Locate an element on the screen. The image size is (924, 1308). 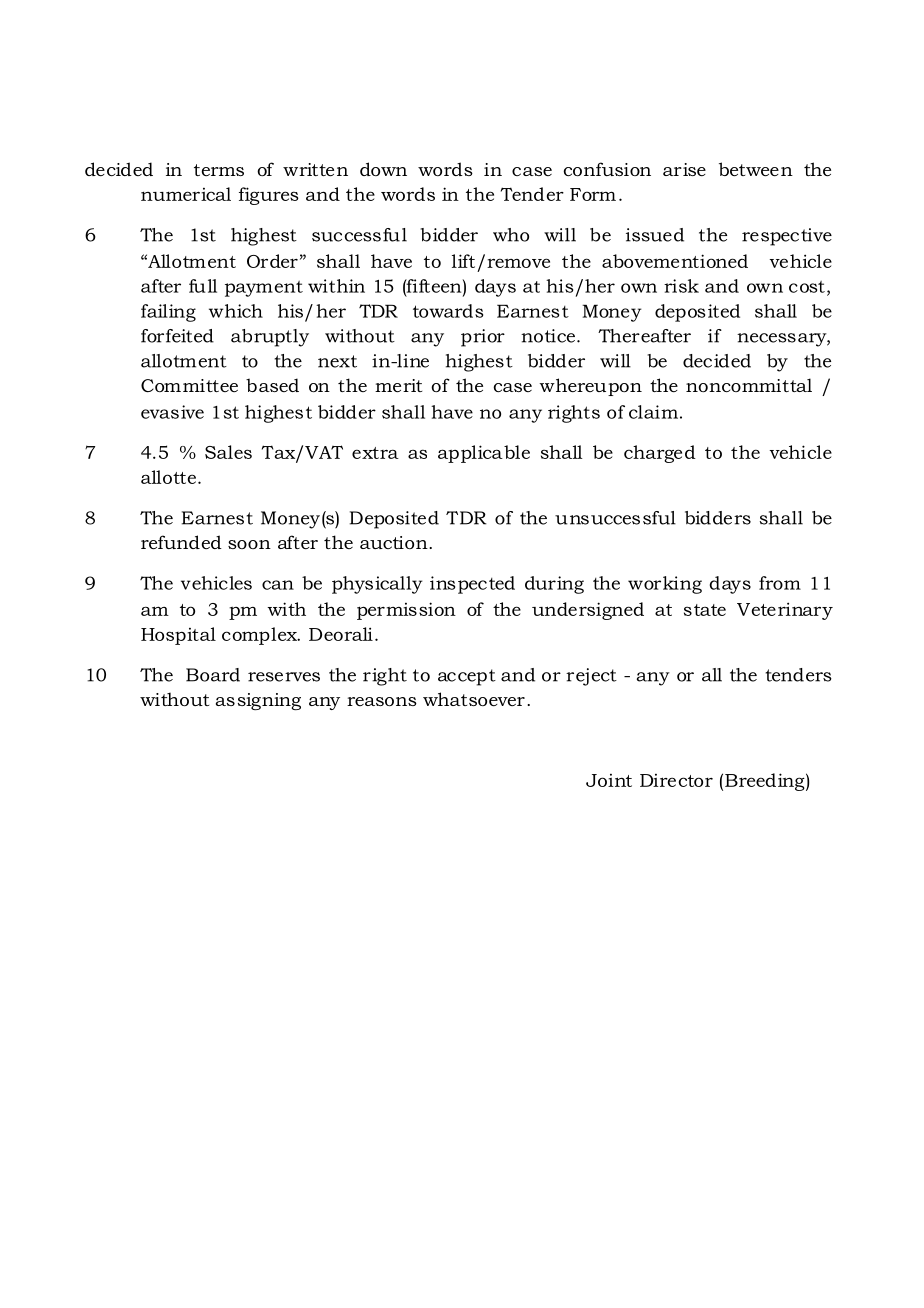
can is located at coordinates (278, 585).
